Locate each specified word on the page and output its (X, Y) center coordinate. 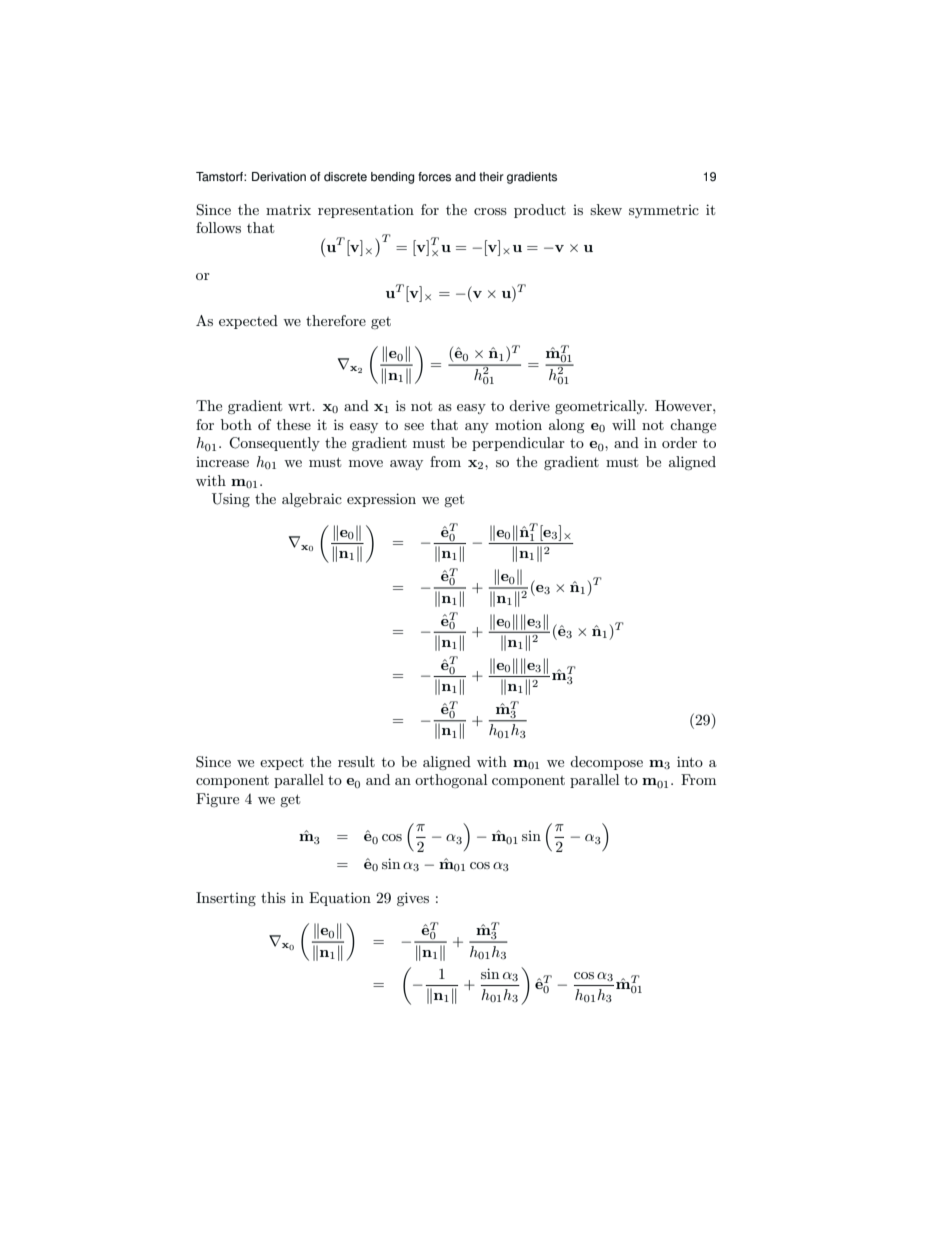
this (273, 897)
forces (434, 177)
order (679, 442)
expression (381, 500)
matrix (288, 209)
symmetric (664, 211)
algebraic (312, 500)
